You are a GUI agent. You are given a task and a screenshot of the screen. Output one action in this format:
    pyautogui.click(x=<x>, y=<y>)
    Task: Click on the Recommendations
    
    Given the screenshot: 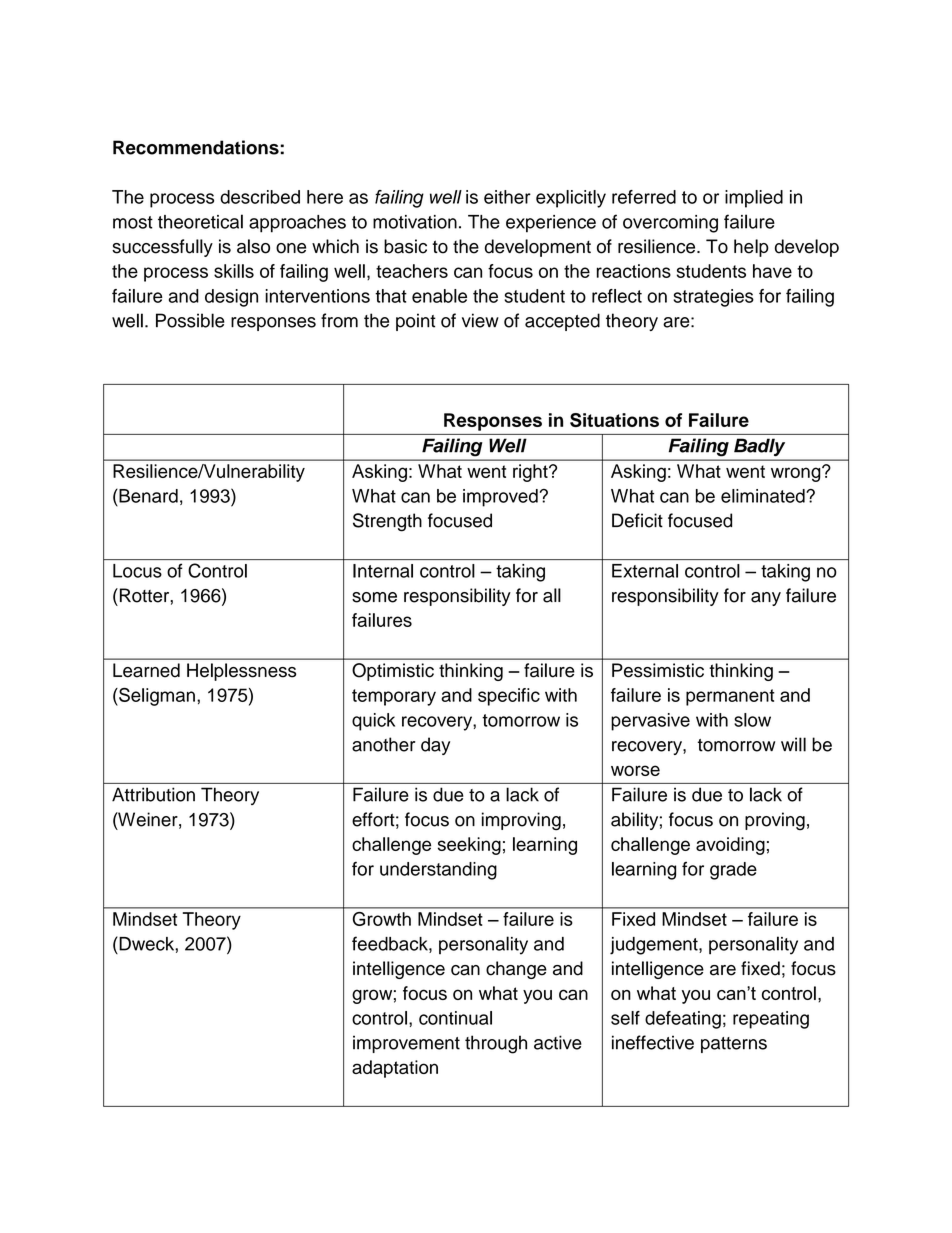 What is the action you would take?
    pyautogui.click(x=197, y=147)
